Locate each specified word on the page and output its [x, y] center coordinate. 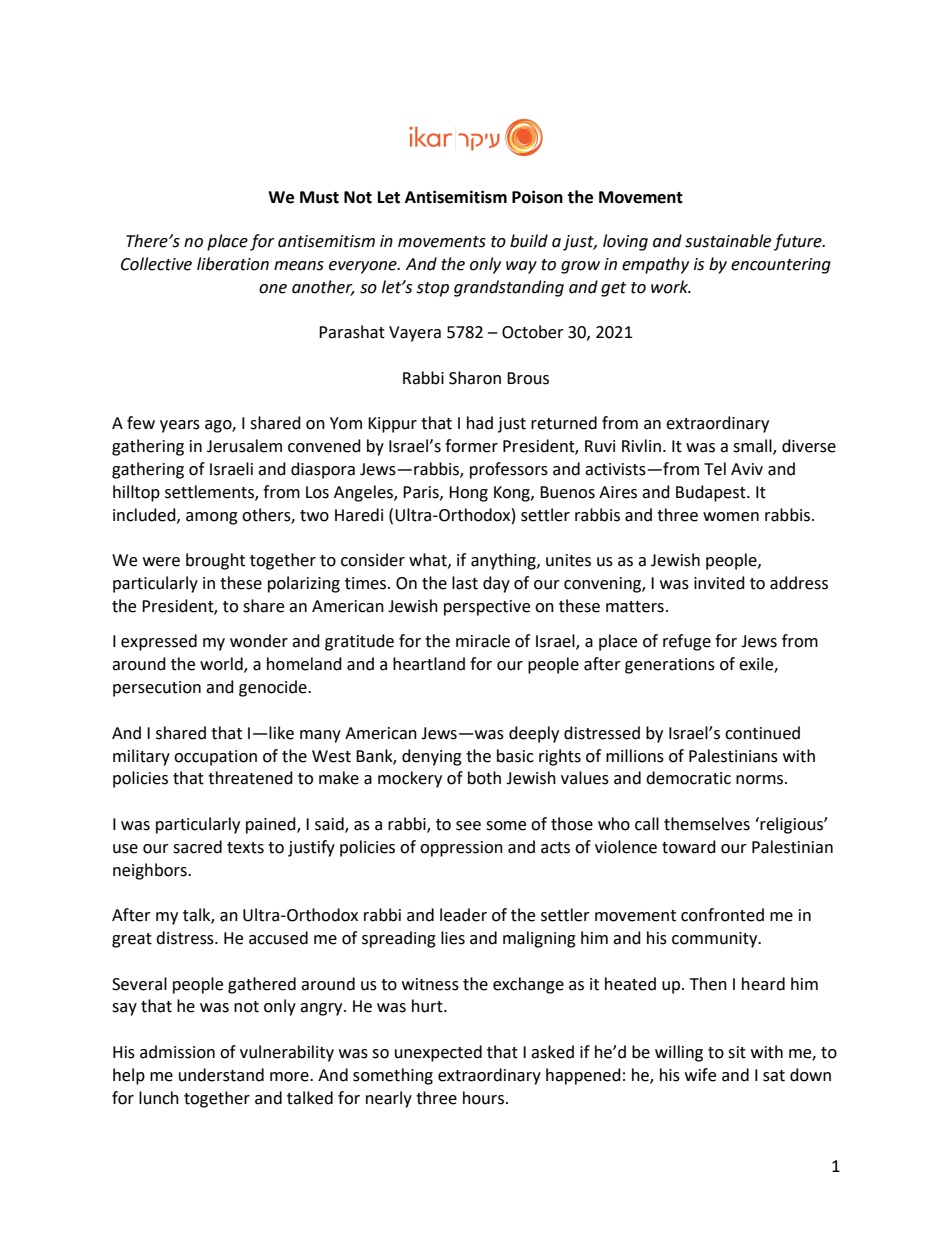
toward [689, 847]
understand [221, 1075]
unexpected [438, 1053]
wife [700, 1075]
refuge [687, 642]
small [753, 447]
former [471, 446]
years [180, 426]
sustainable [728, 241]
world [222, 665]
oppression [461, 849]
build [529, 241]
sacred [197, 847]
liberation [233, 264]
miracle [483, 641]
